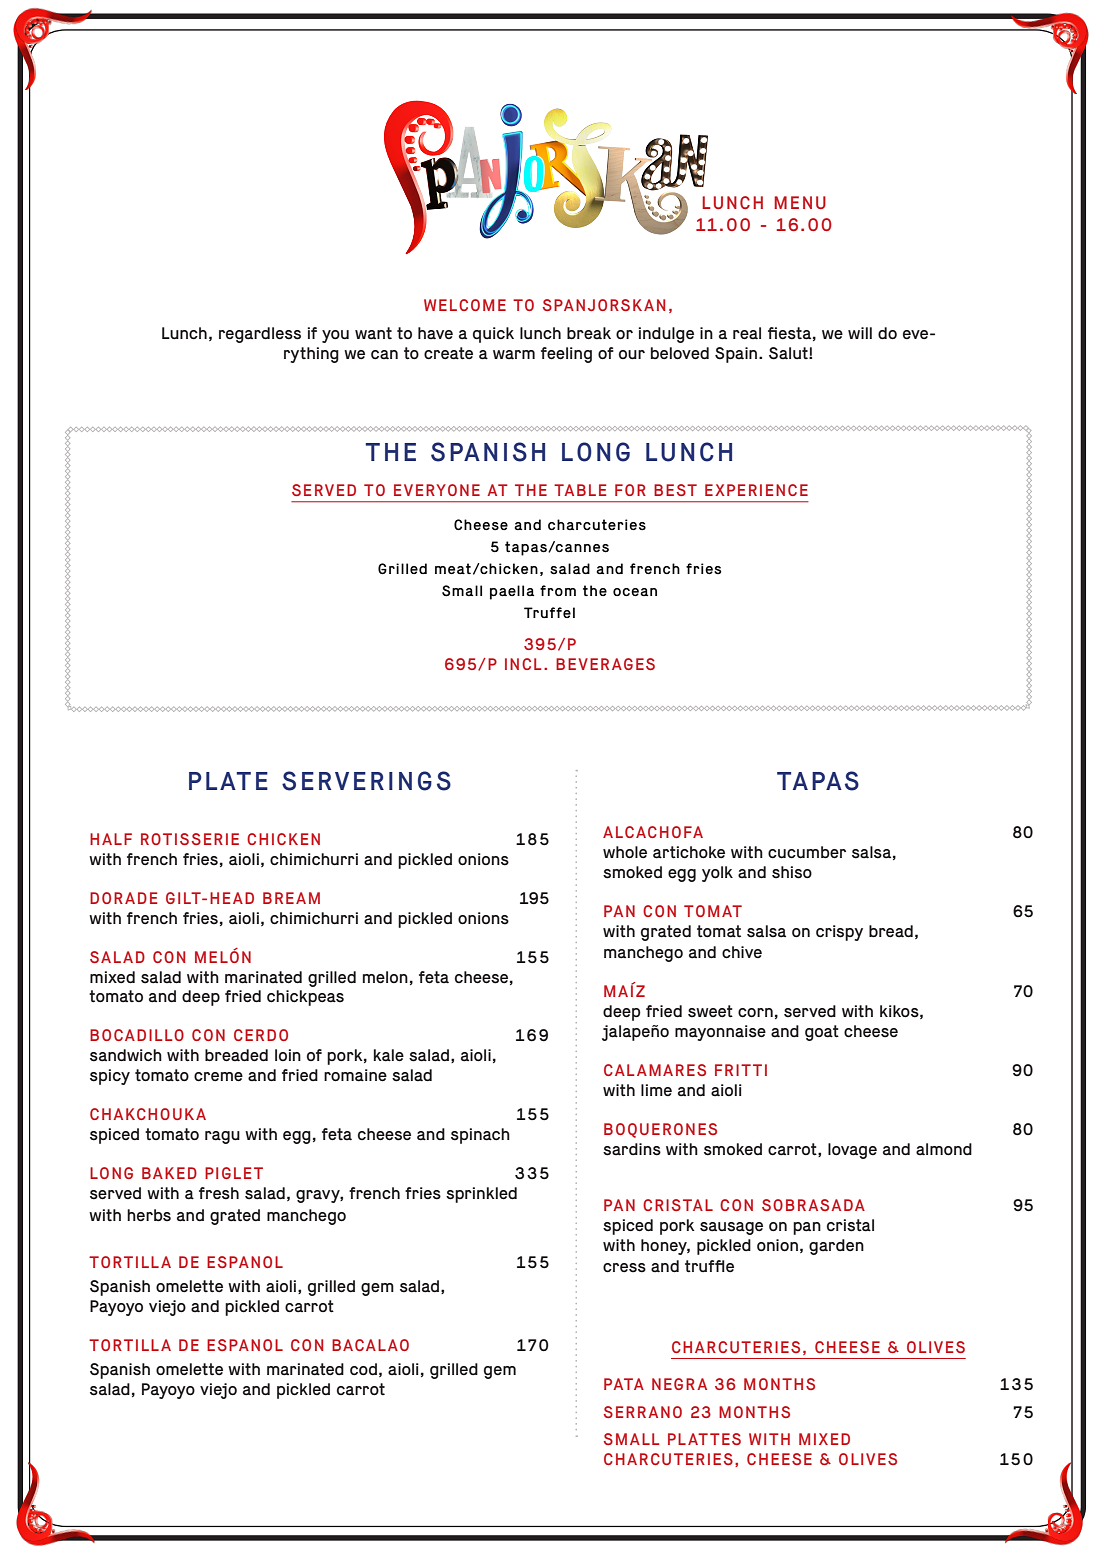  What do you see at coordinates (493, 335) in the screenshot?
I see `quick` at bounding box center [493, 335].
